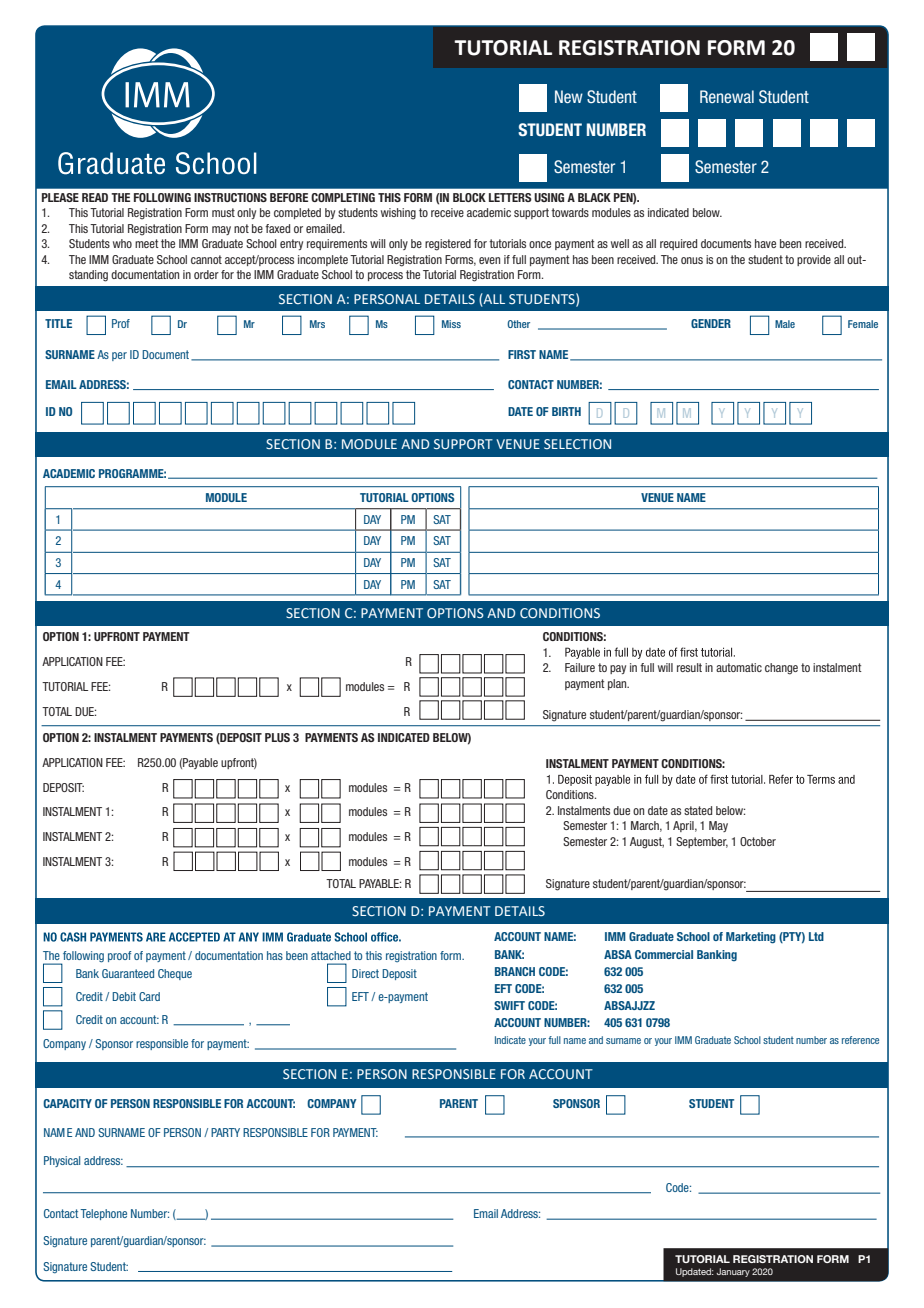 The height and width of the screenshot is (1308, 924). Describe the element at coordinates (103, 1214) in the screenshot. I see `Telephone` at that location.
